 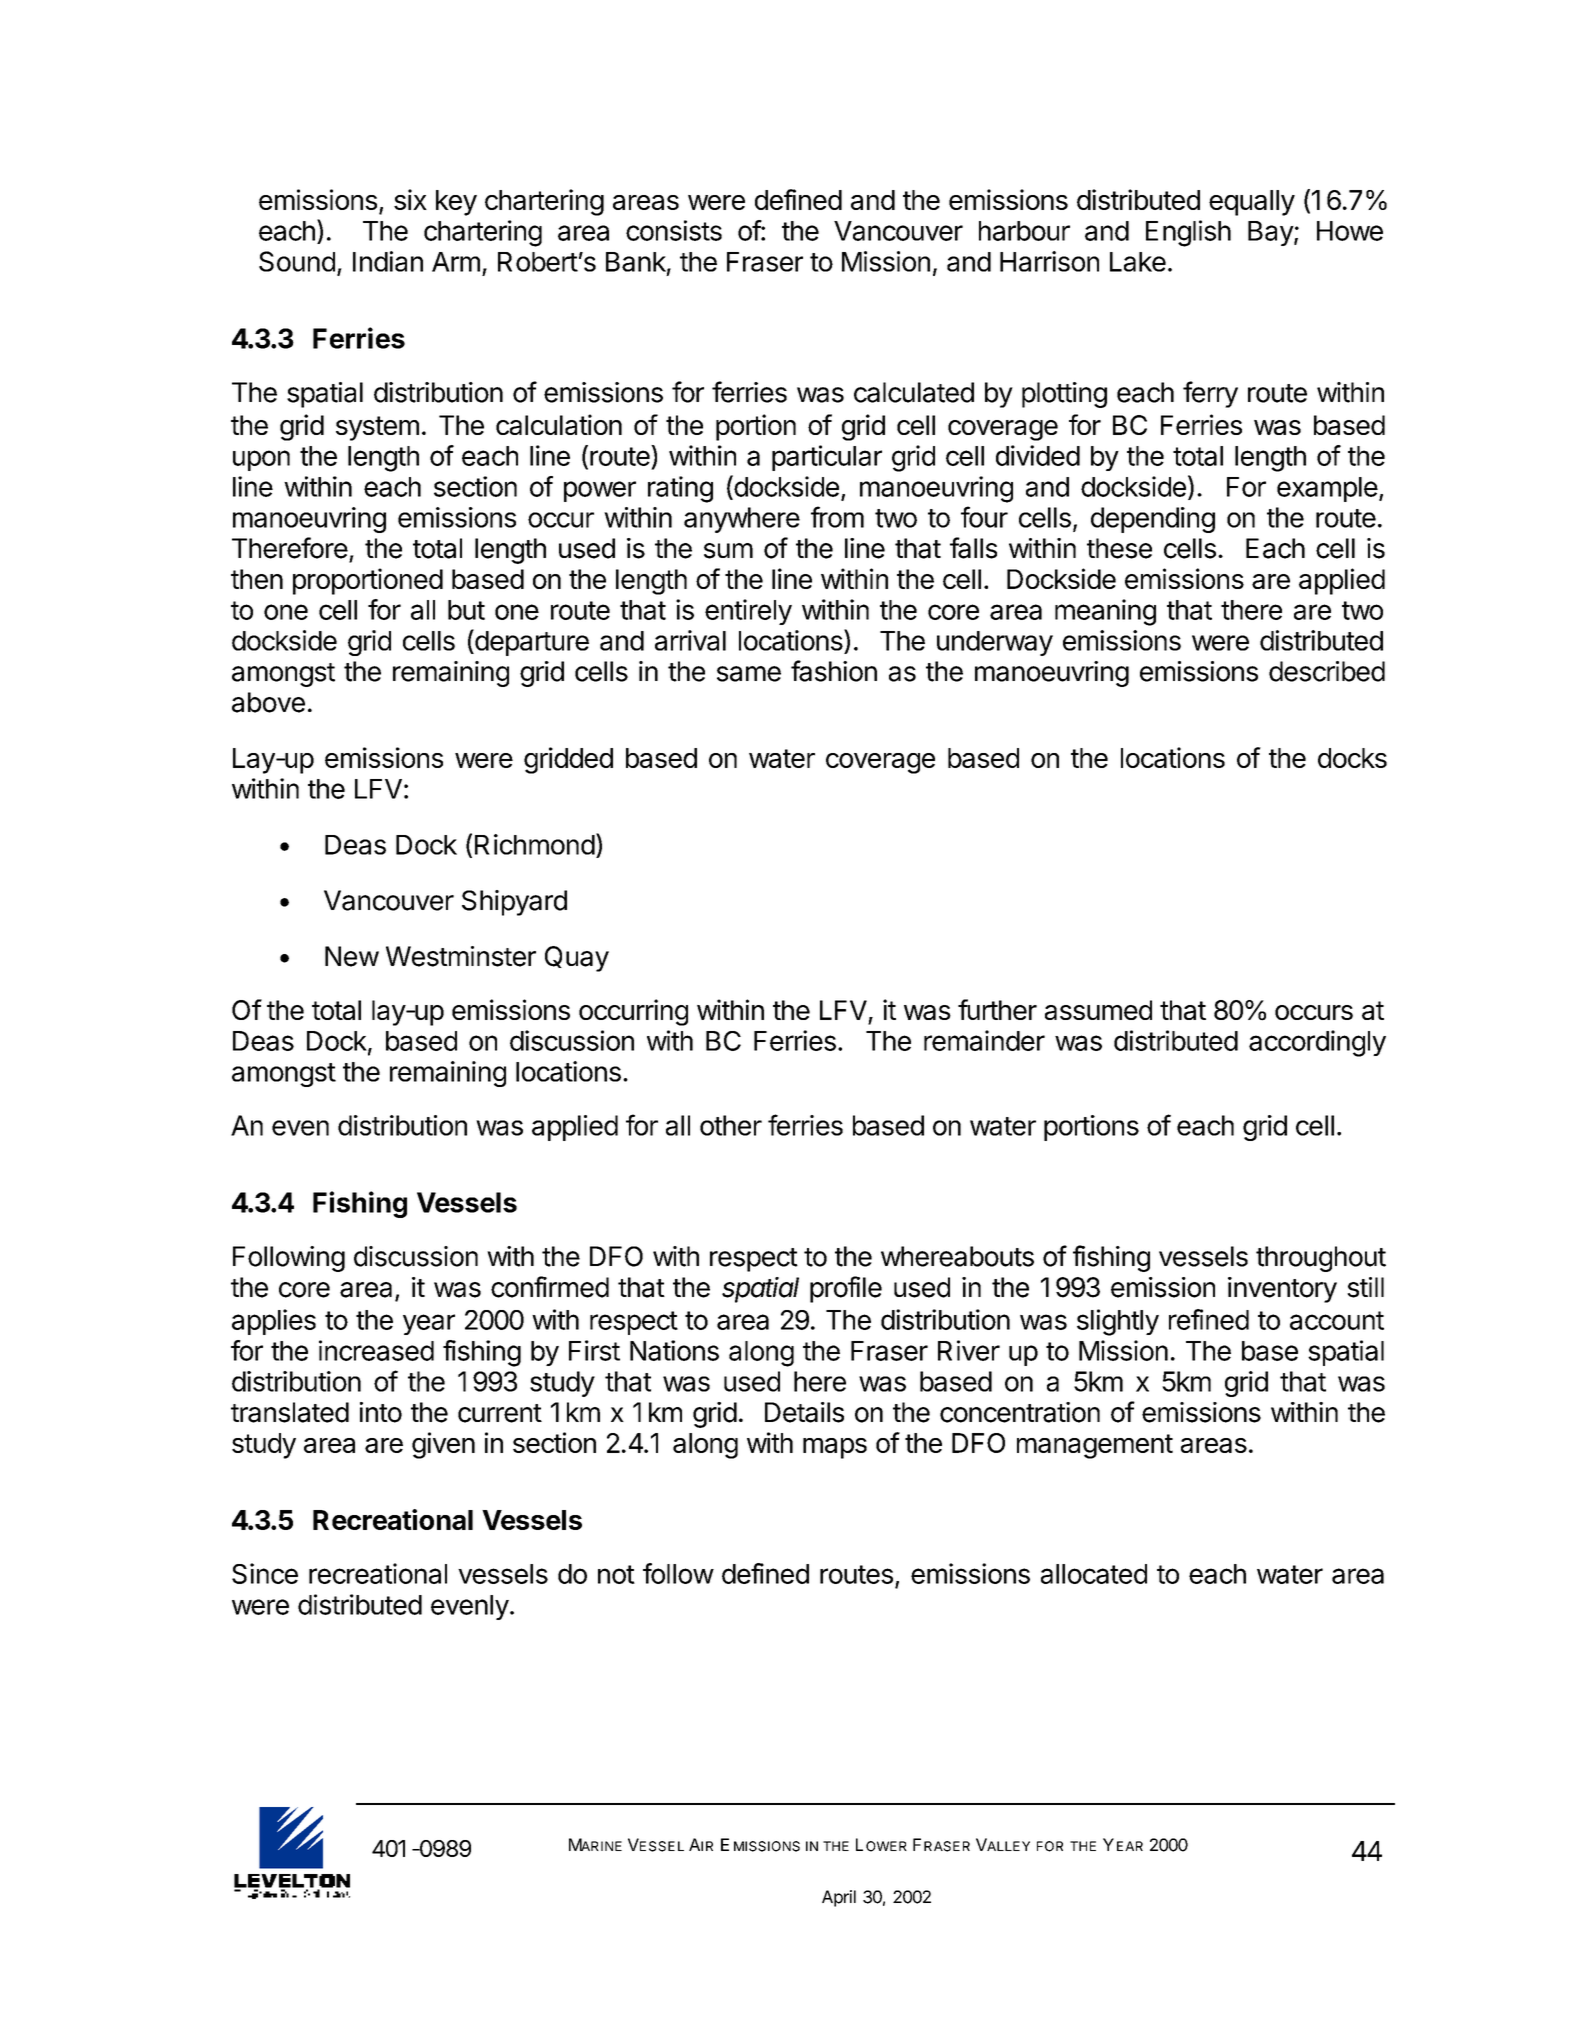 What do you see at coordinates (1098, 1010) in the screenshot?
I see `assumed` at bounding box center [1098, 1010].
